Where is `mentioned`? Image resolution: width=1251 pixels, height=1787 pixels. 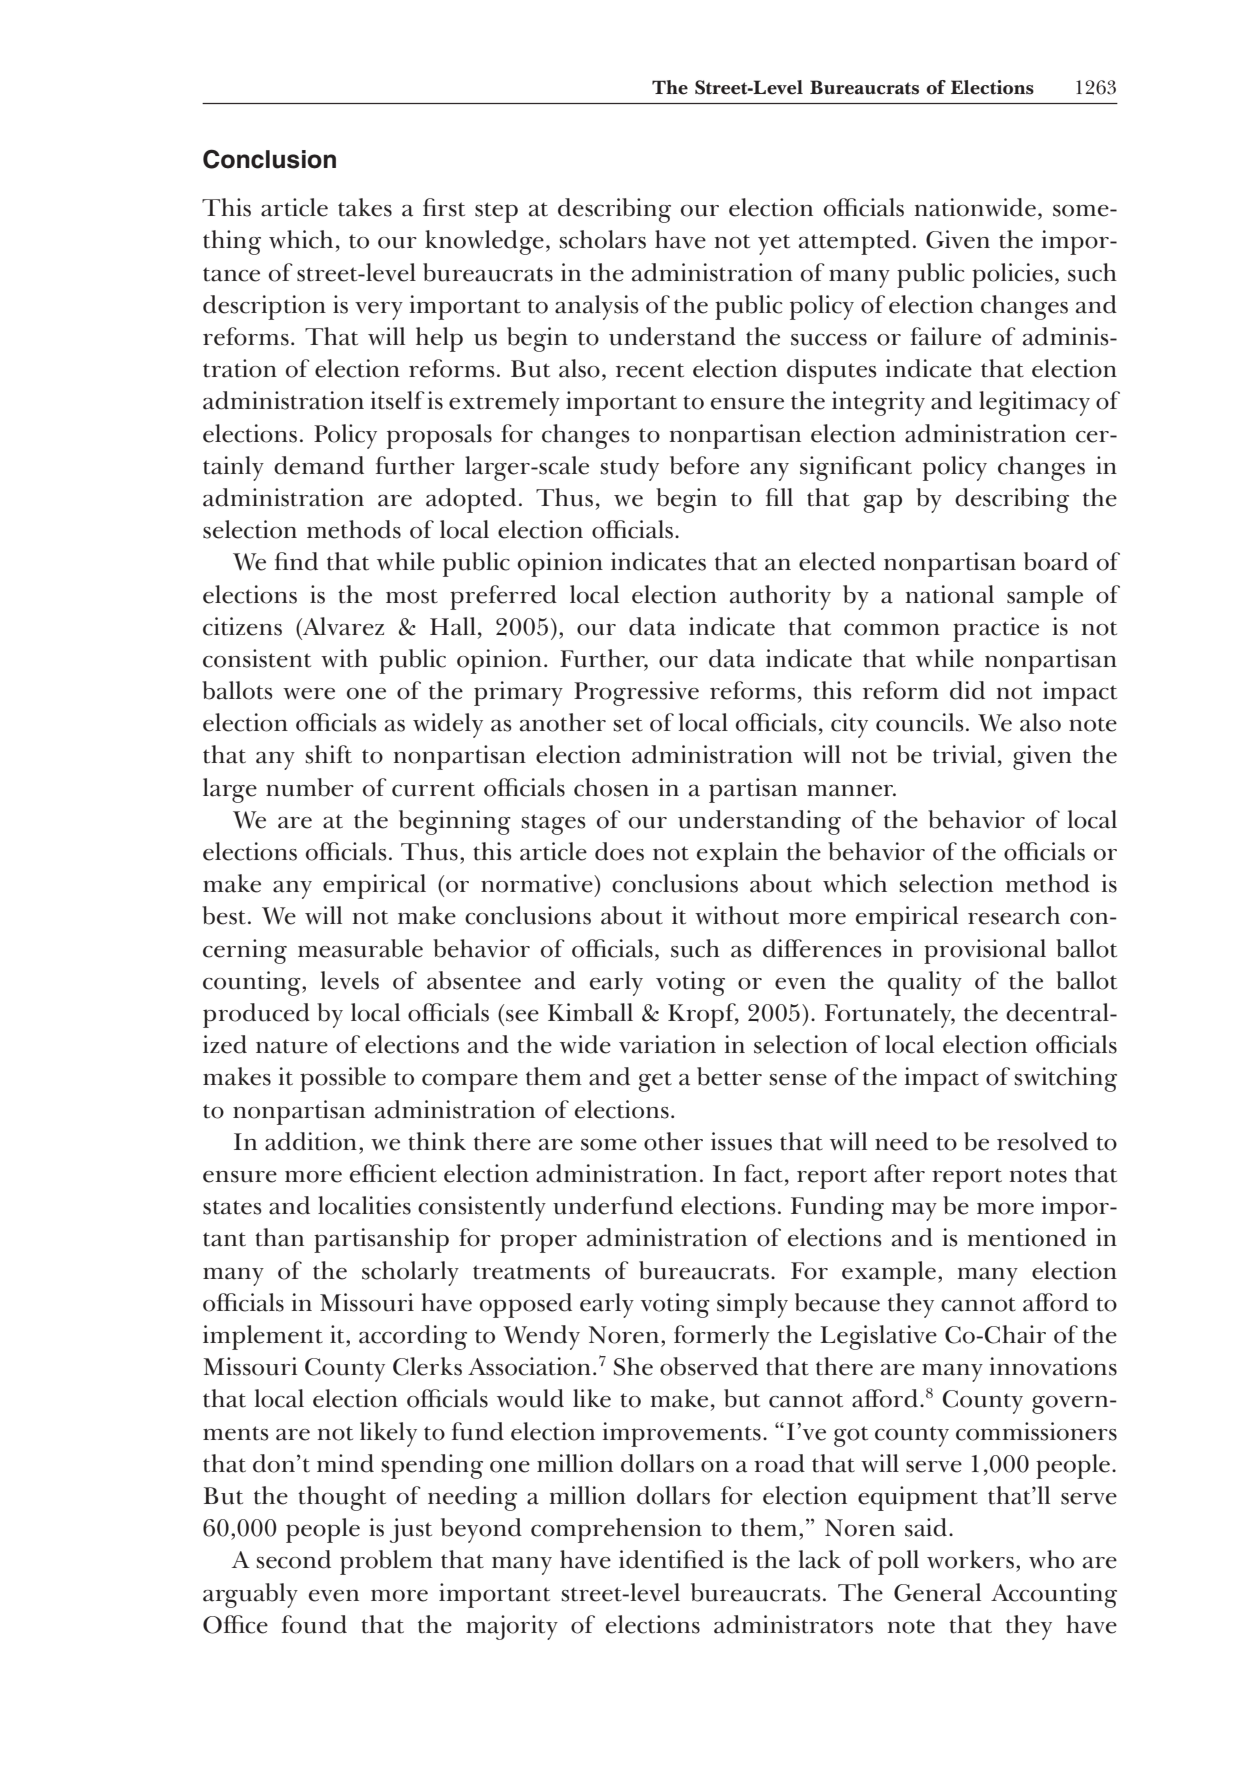 mentioned is located at coordinates (1027, 1237).
